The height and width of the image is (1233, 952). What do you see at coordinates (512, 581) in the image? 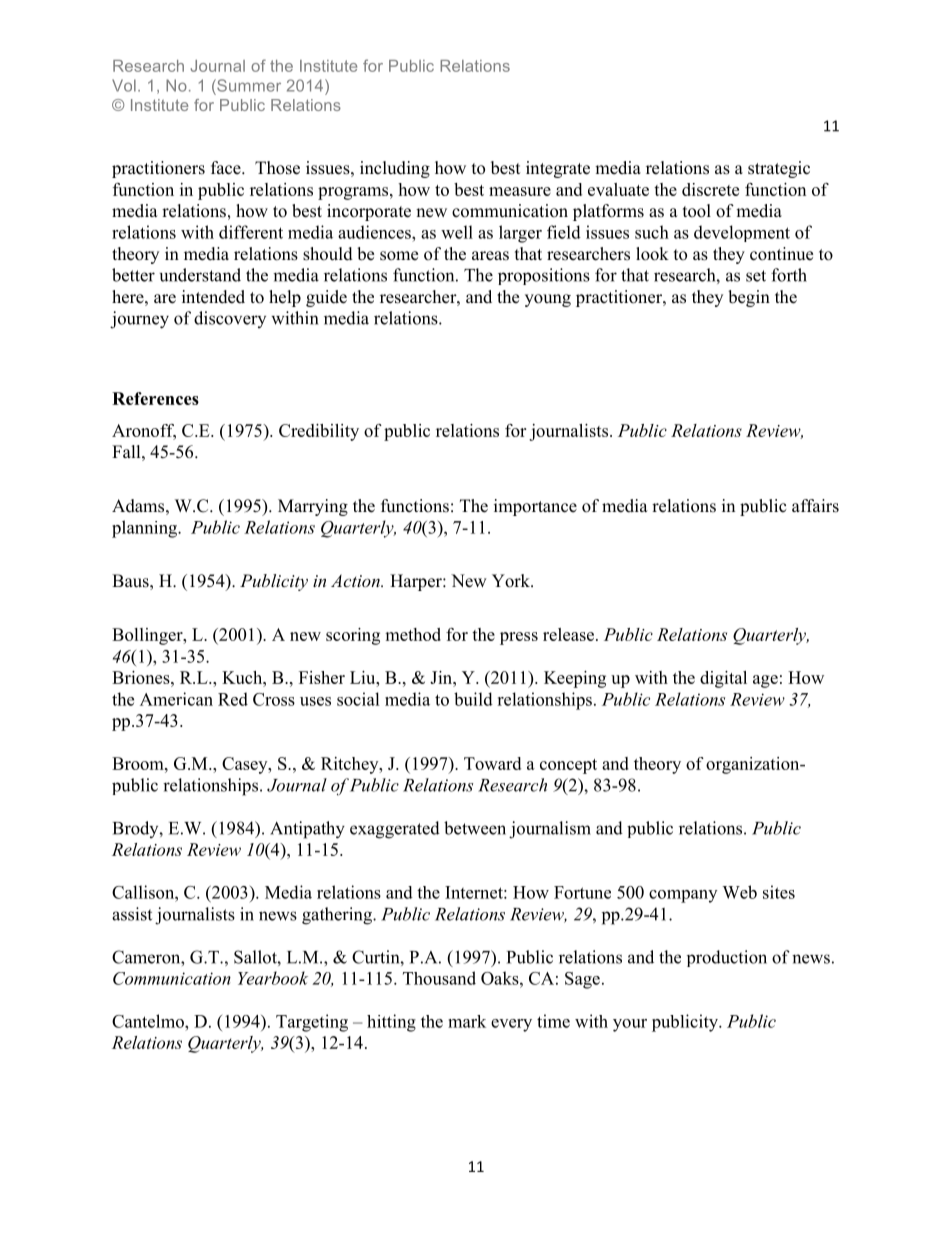
I see `York` at bounding box center [512, 581].
